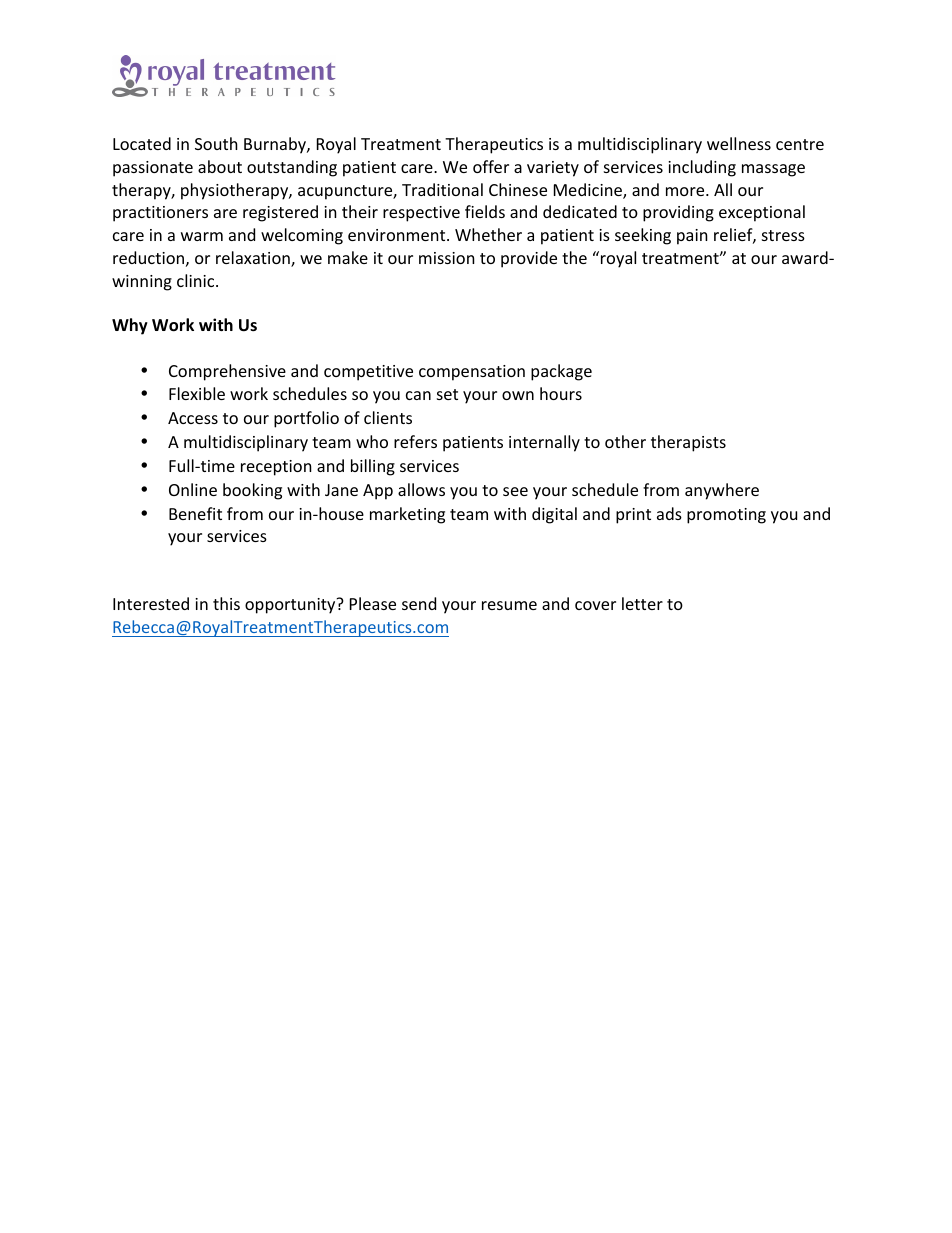 This screenshot has width=952, height=1233. I want to click on pain, so click(692, 237).
